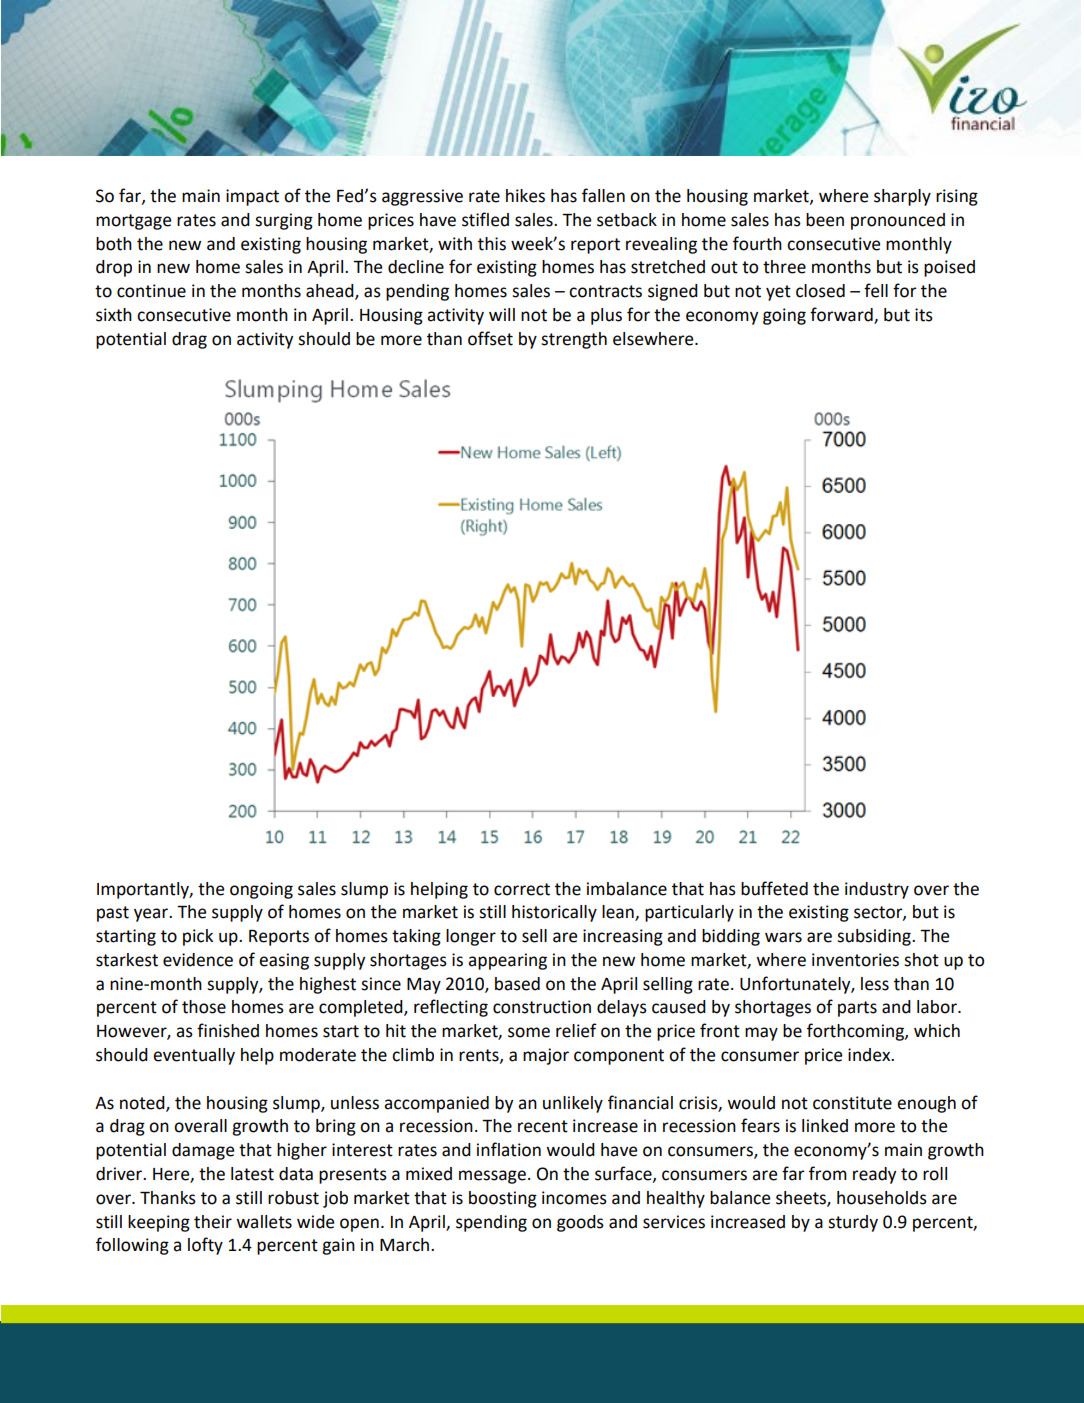 The width and height of the image is (1084, 1403). I want to click on hikes, so click(525, 196).
